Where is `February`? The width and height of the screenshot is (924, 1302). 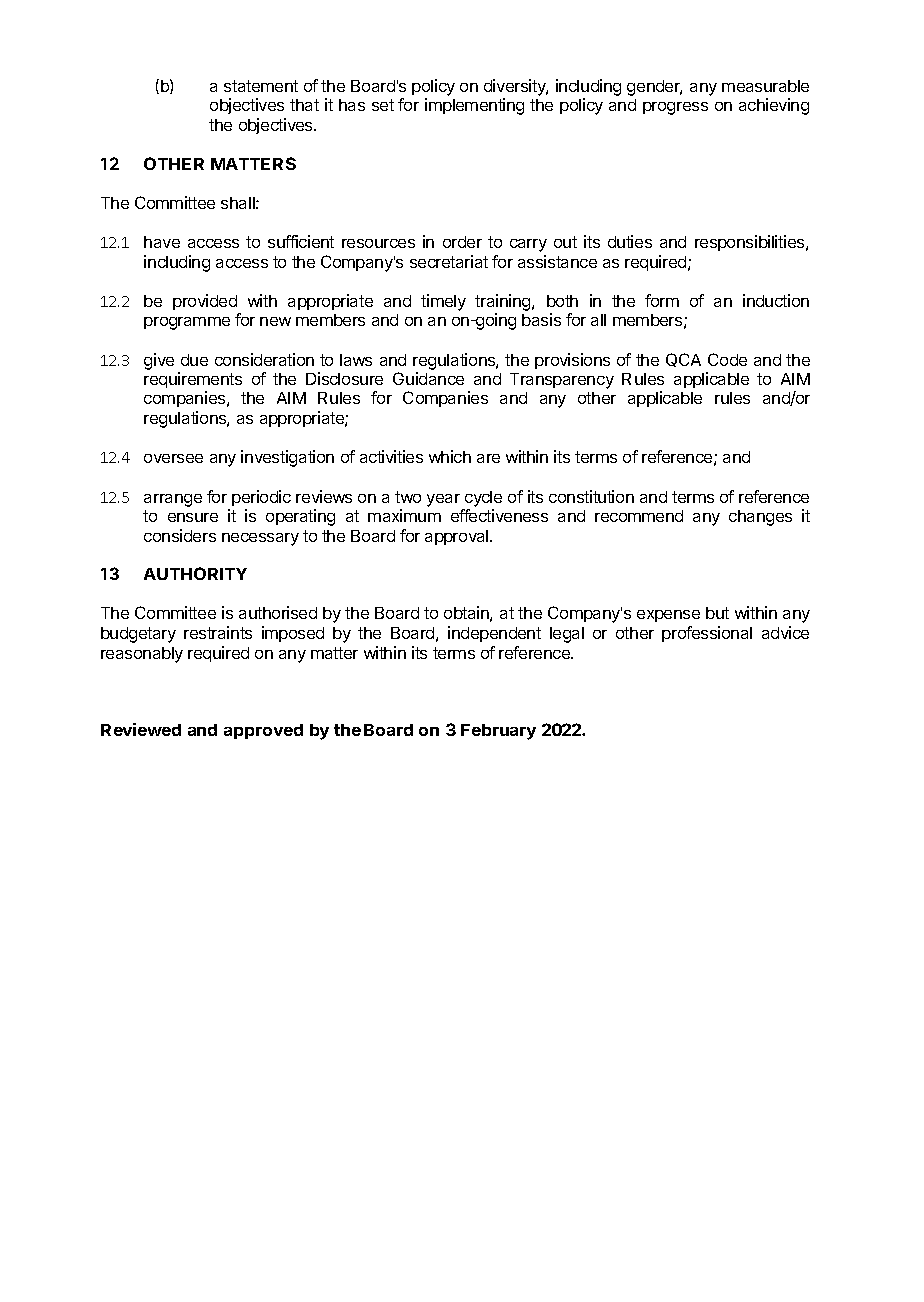 February is located at coordinates (498, 732).
